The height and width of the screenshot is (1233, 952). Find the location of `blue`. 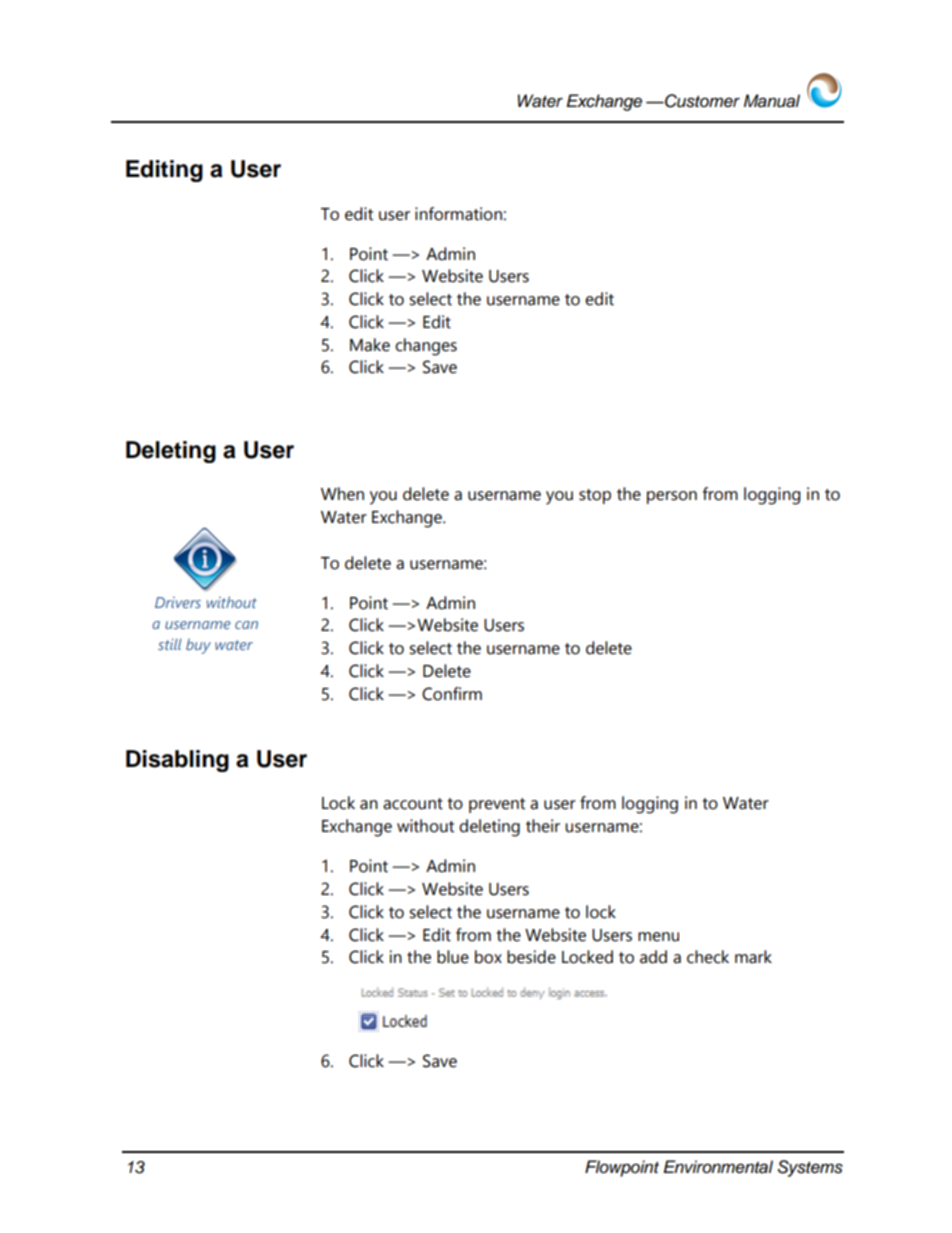

blue is located at coordinates (453, 957).
